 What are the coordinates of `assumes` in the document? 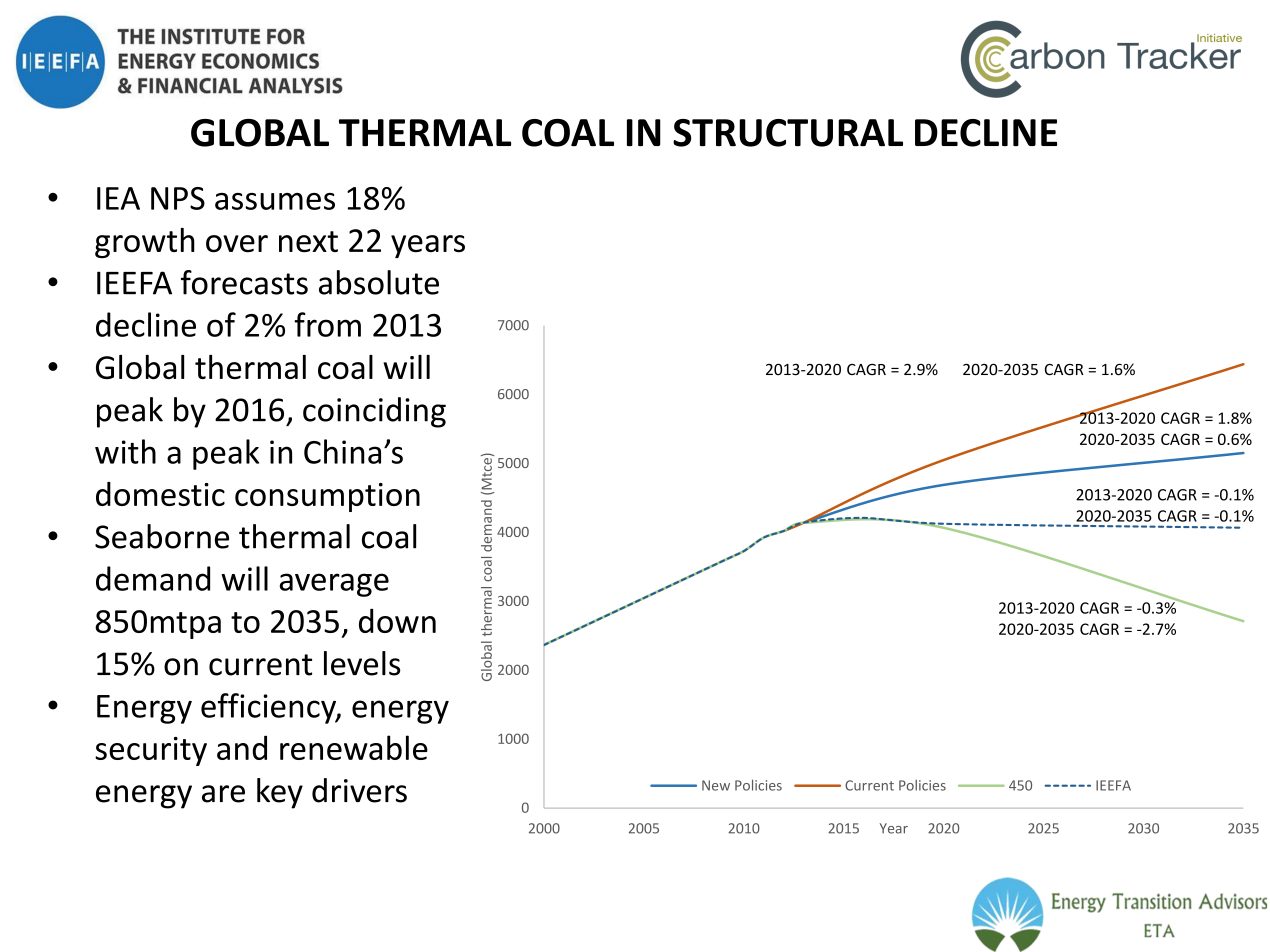 It's located at (275, 201).
